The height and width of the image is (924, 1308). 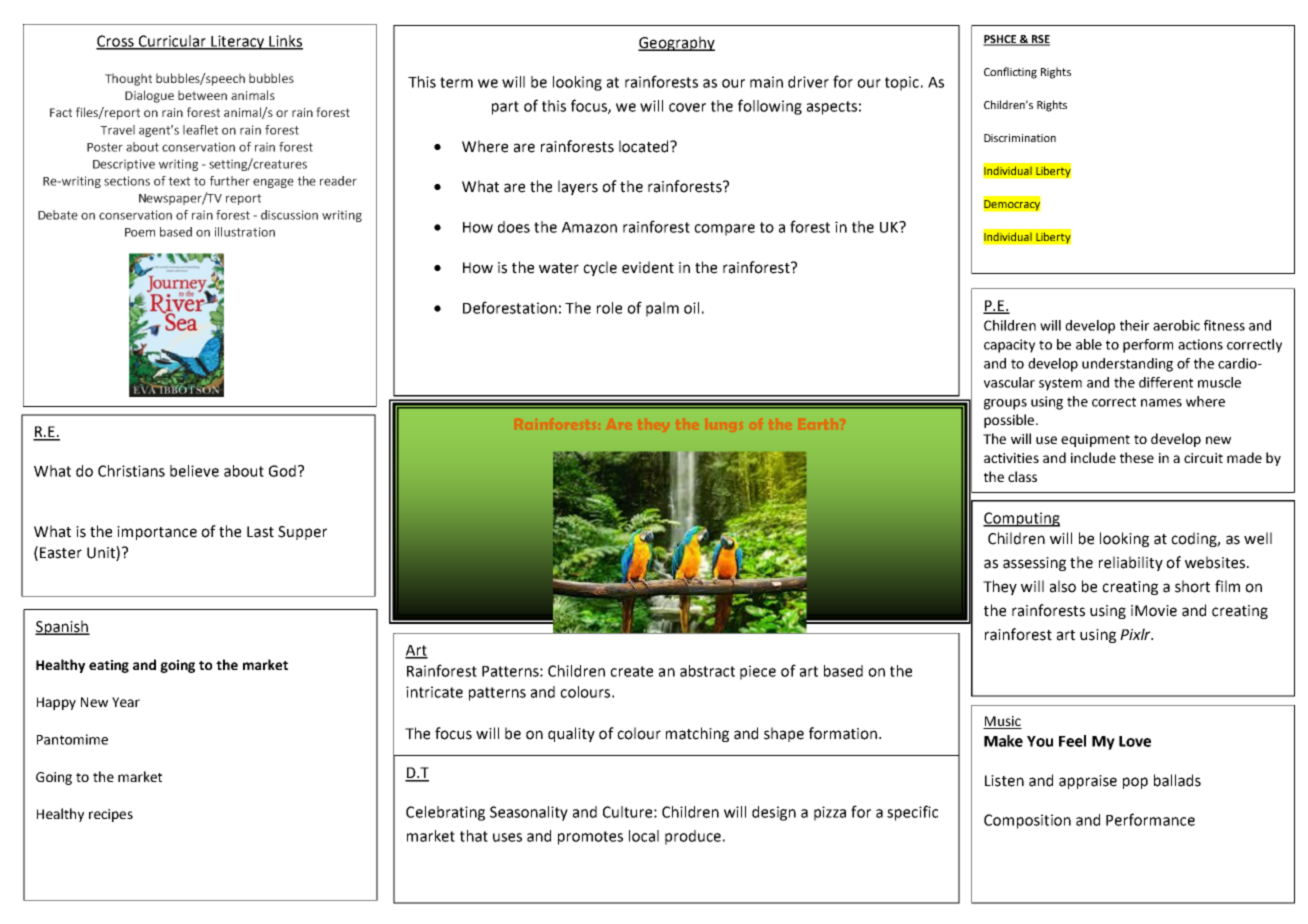 I want to click on recipes, so click(x=111, y=815).
